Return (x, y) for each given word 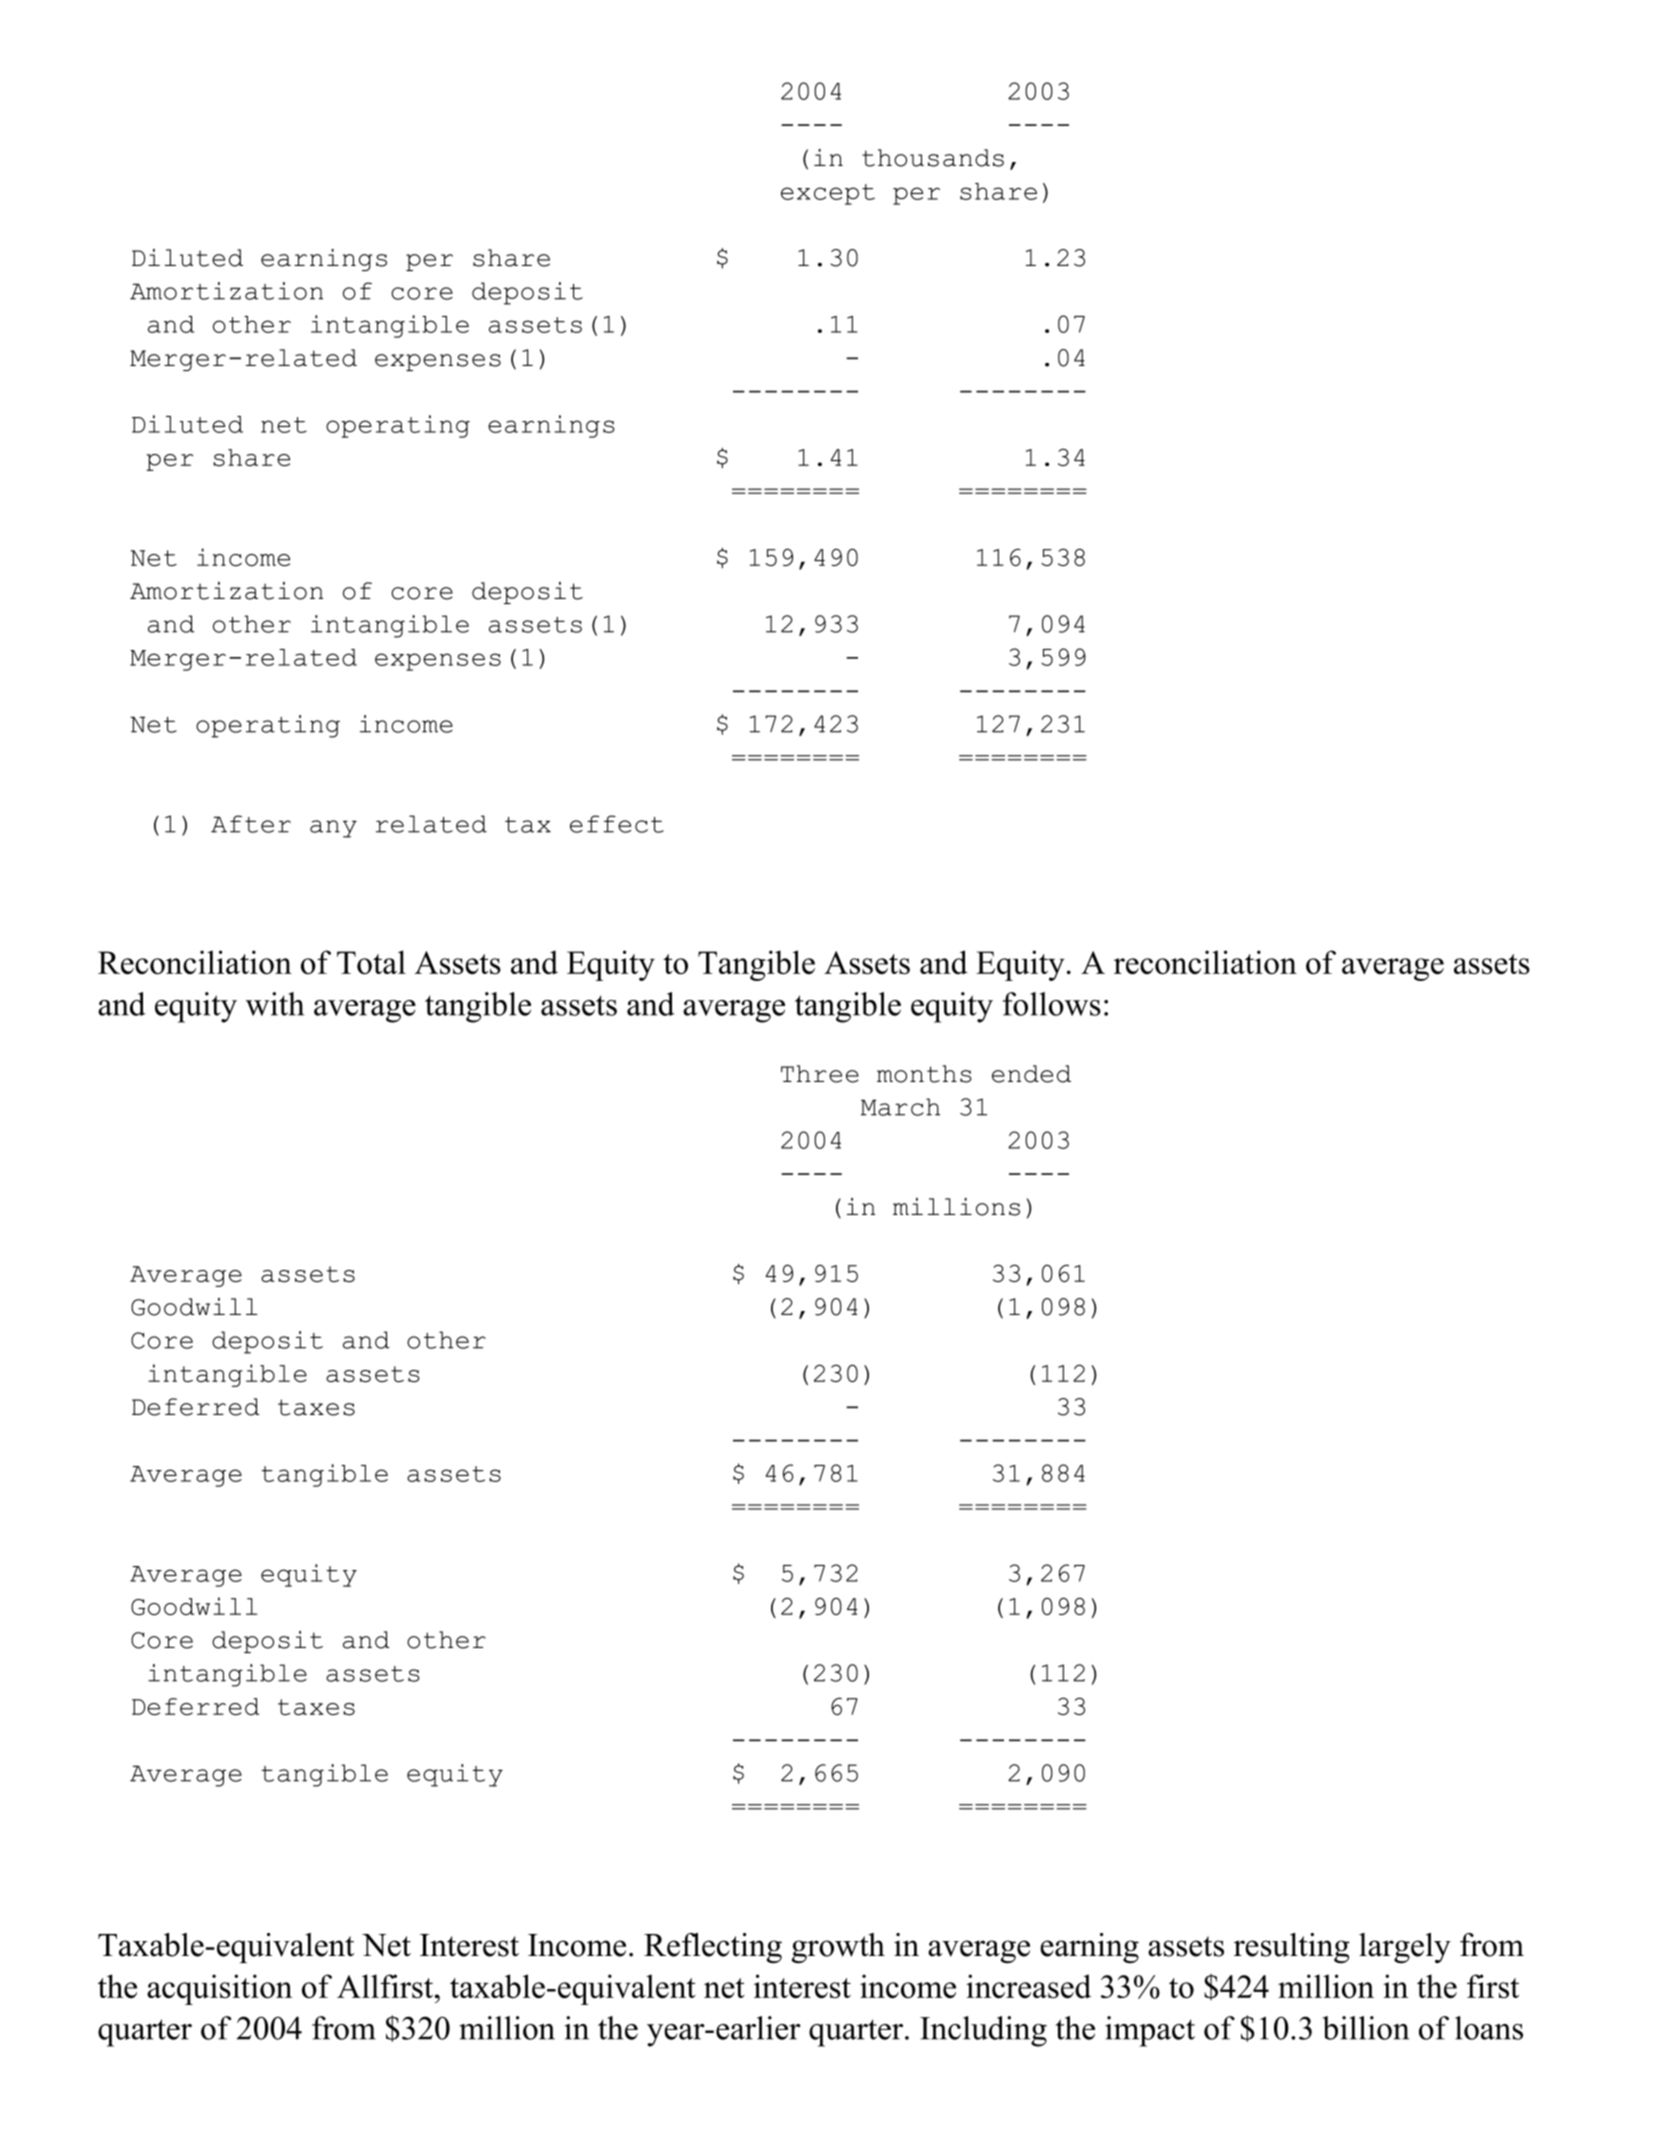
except (828, 194)
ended (1031, 1074)
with (275, 1004)
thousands (933, 158)
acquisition (219, 1989)
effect (617, 824)
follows (1052, 1004)
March (900, 1107)
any (333, 829)
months (924, 1074)
